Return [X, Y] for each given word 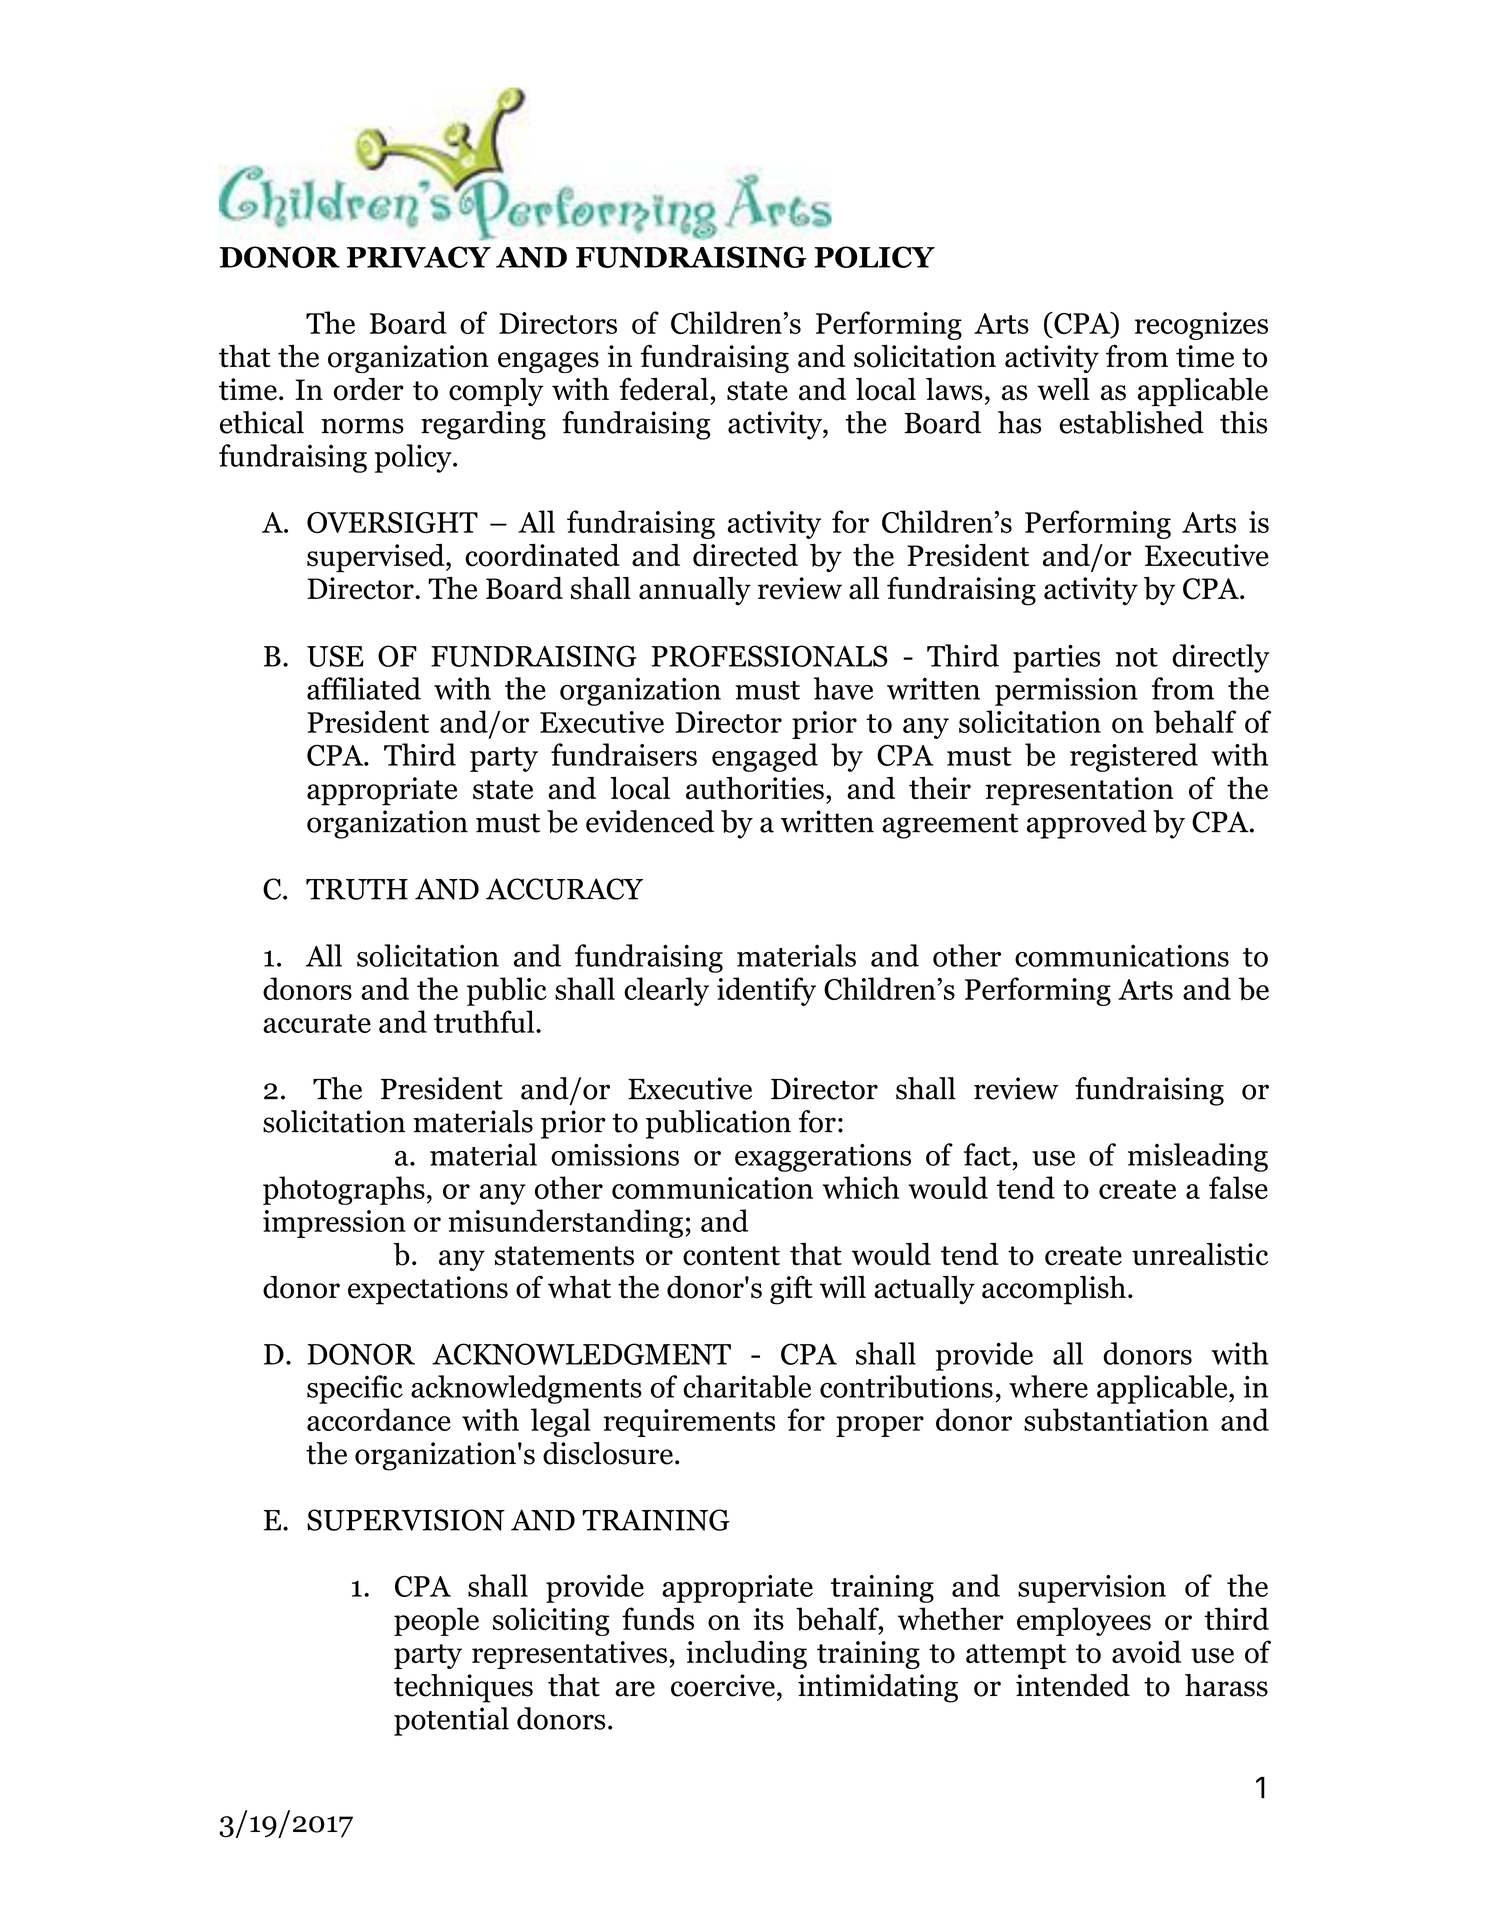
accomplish [1054, 1290]
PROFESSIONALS [770, 656]
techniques [463, 1688]
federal [664, 389]
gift [791, 1290]
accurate [317, 1023]
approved [1087, 824]
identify [766, 991]
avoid [1146, 1652]
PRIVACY [419, 257]
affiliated [364, 688]
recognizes [1201, 326]
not [1137, 657]
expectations [428, 1290]
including [746, 1654]
